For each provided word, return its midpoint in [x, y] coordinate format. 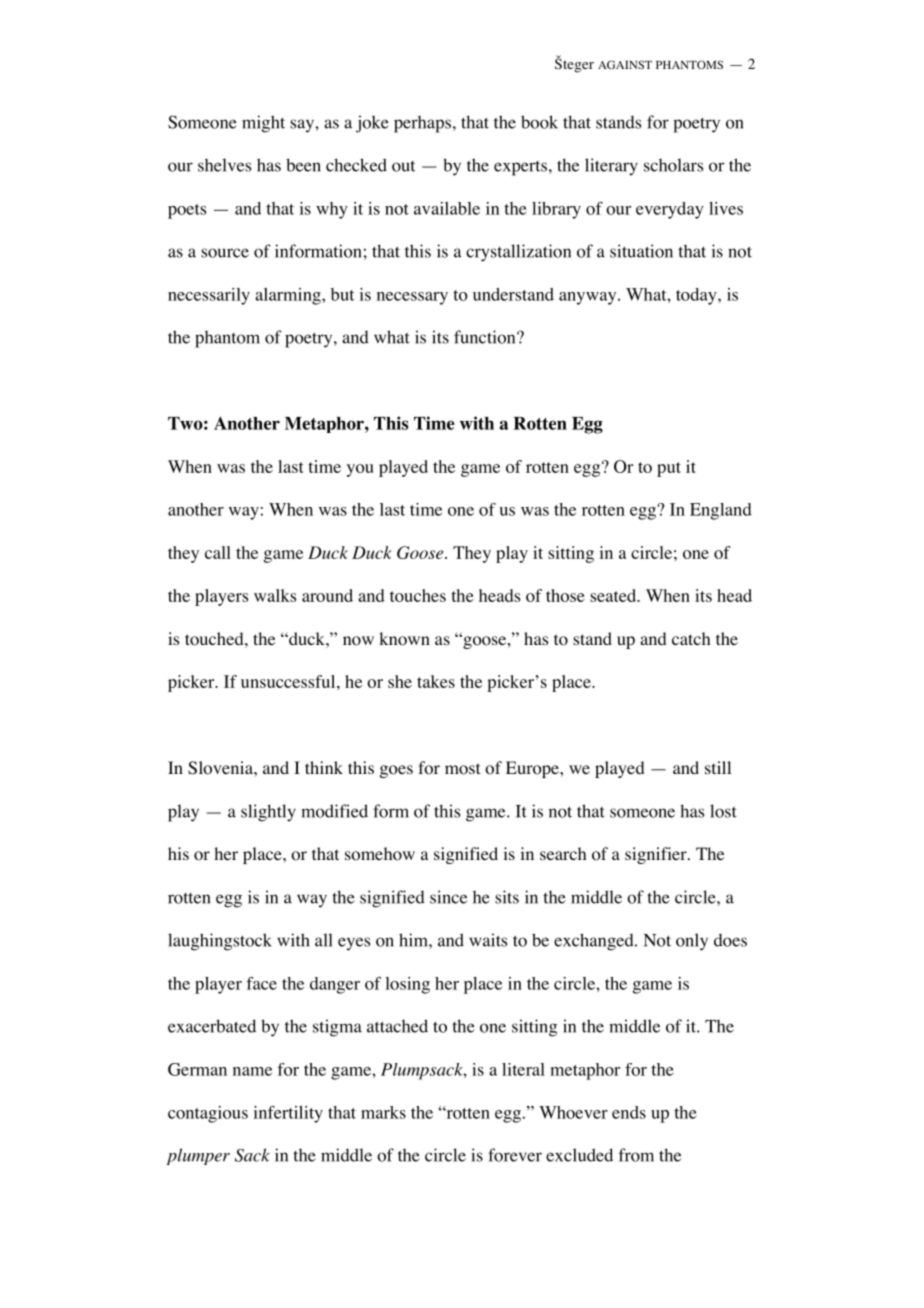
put [669, 469]
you [360, 470]
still [718, 767]
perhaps [422, 124]
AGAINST [625, 64]
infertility [288, 1114]
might [263, 124]
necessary [412, 298]
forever [515, 1155]
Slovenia [221, 768]
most [462, 769]
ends [629, 1112]
